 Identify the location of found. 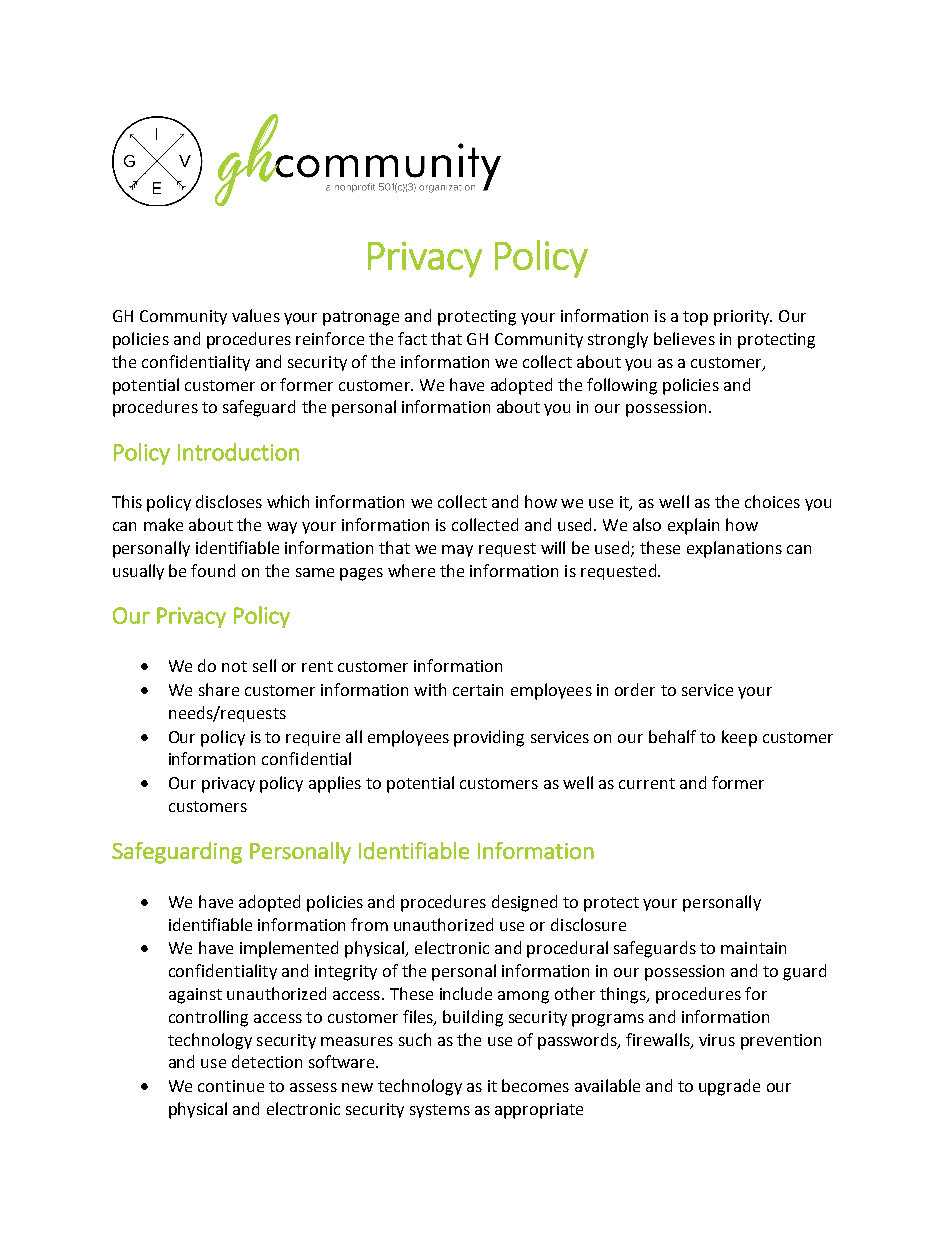
(213, 570).
